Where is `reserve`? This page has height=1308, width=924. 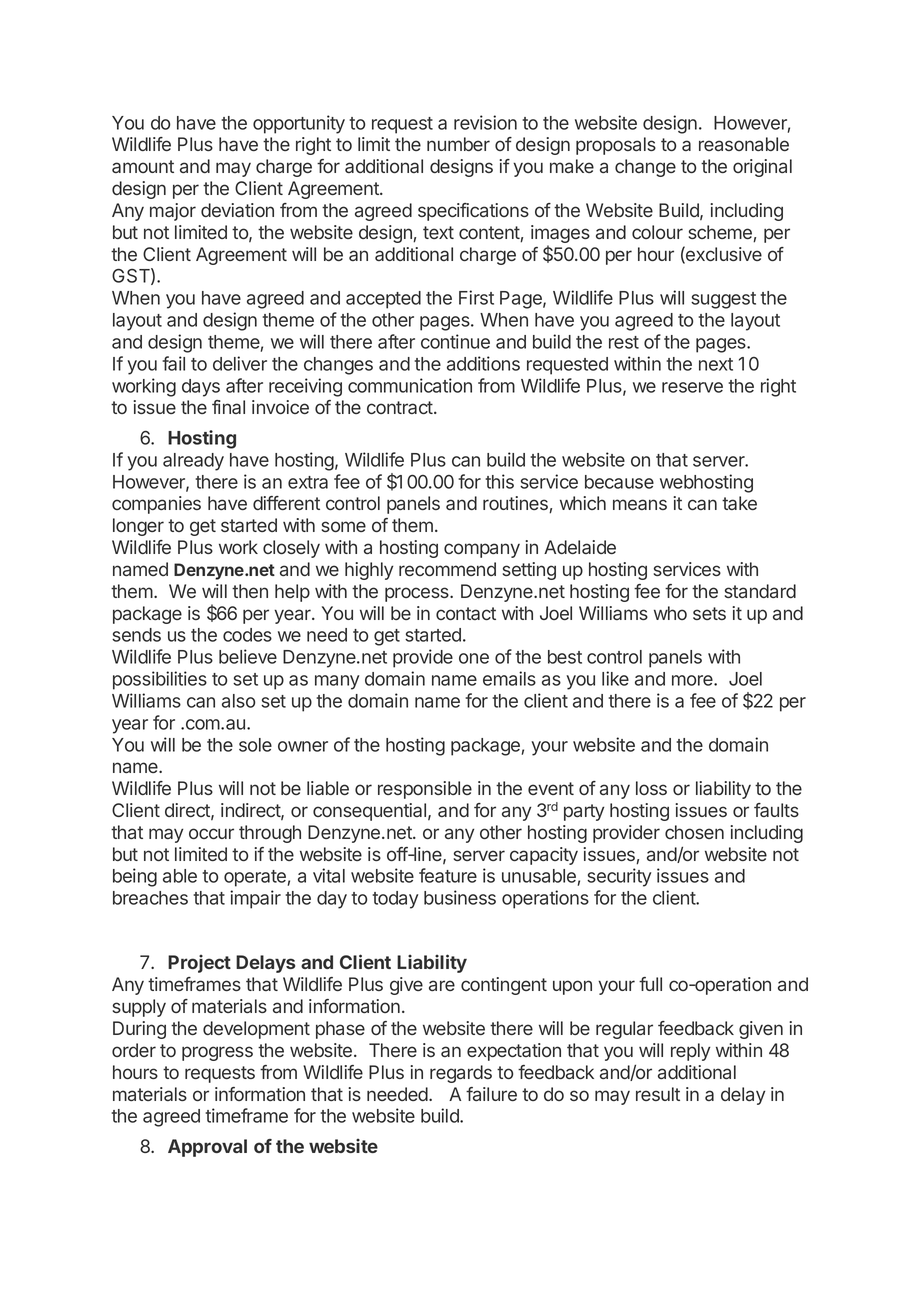 reserve is located at coordinates (692, 387).
